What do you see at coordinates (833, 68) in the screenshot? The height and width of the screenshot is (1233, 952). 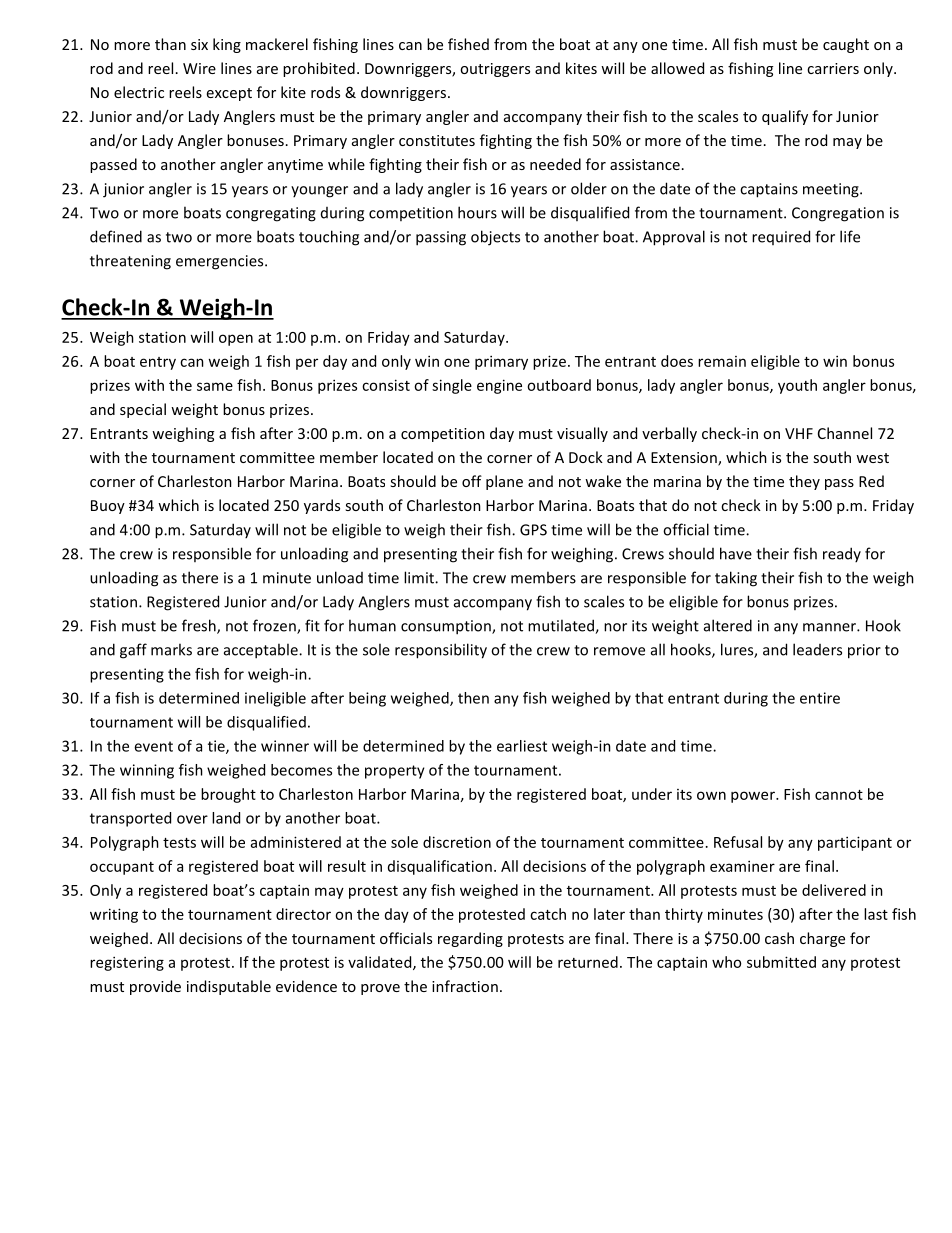 I see `carriers` at bounding box center [833, 68].
